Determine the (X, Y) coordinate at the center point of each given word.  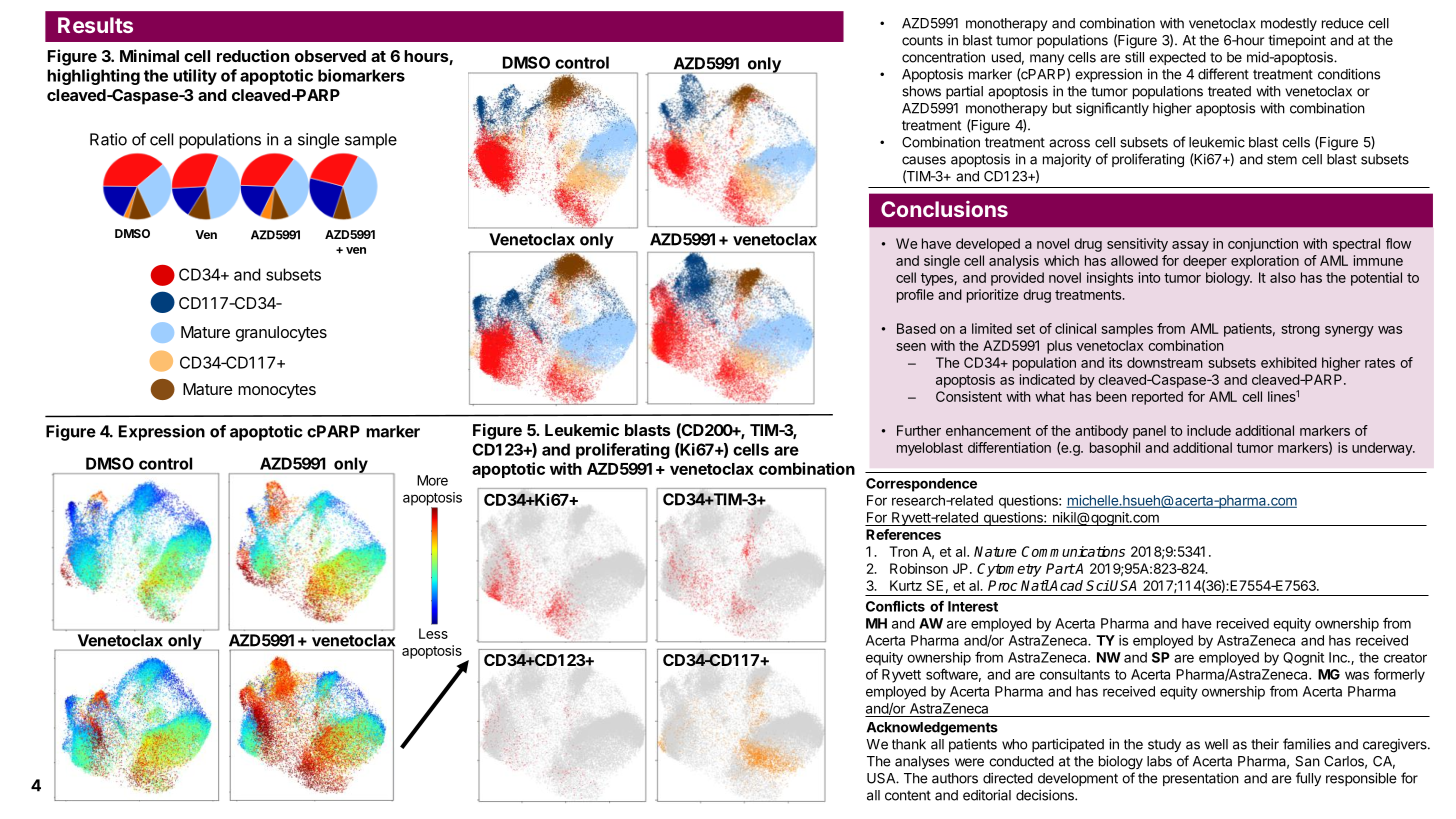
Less (433, 633)
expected (1177, 58)
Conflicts (895, 606)
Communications (1073, 551)
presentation (1201, 779)
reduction (253, 55)
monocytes (277, 391)
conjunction (1263, 245)
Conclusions (944, 209)
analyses (922, 762)
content (908, 795)
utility (195, 77)
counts (922, 41)
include (1209, 430)
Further (919, 430)
